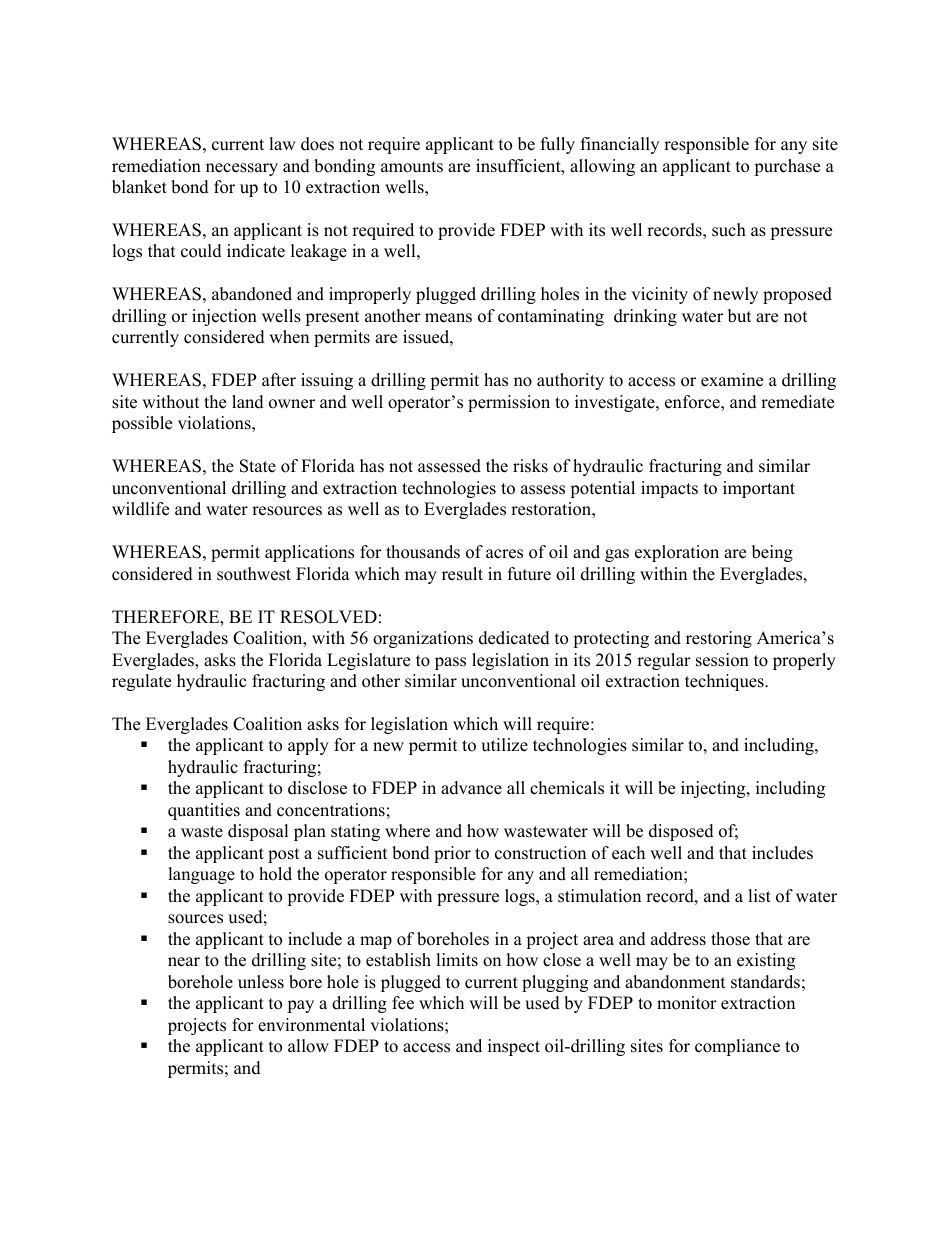 This screenshot has height=1233, width=952. I want to click on advance, so click(471, 788).
